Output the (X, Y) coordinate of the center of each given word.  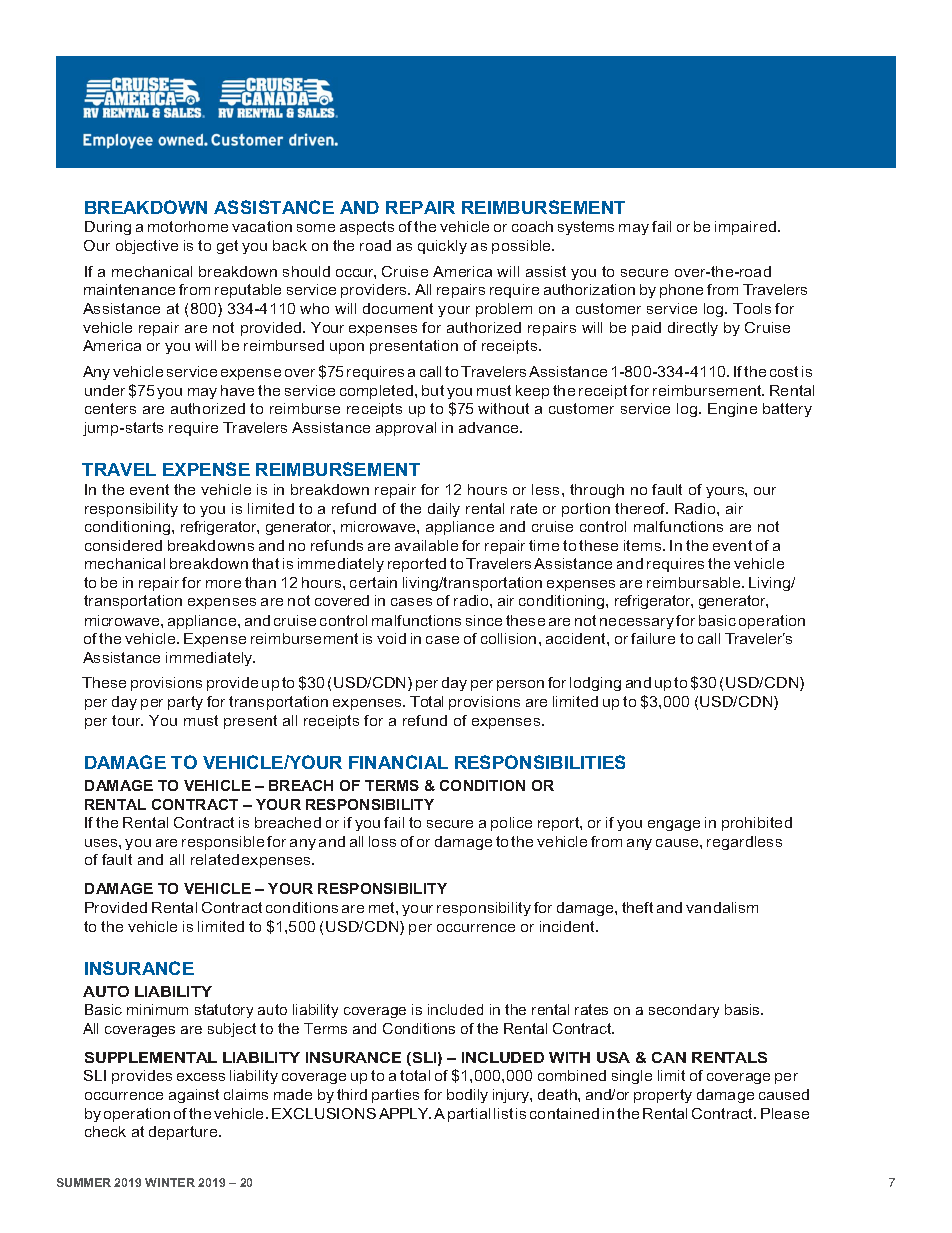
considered (123, 545)
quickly (442, 247)
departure (184, 1133)
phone (681, 291)
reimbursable (695, 582)
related (215, 859)
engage (674, 825)
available (426, 545)
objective (147, 247)
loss (382, 841)
